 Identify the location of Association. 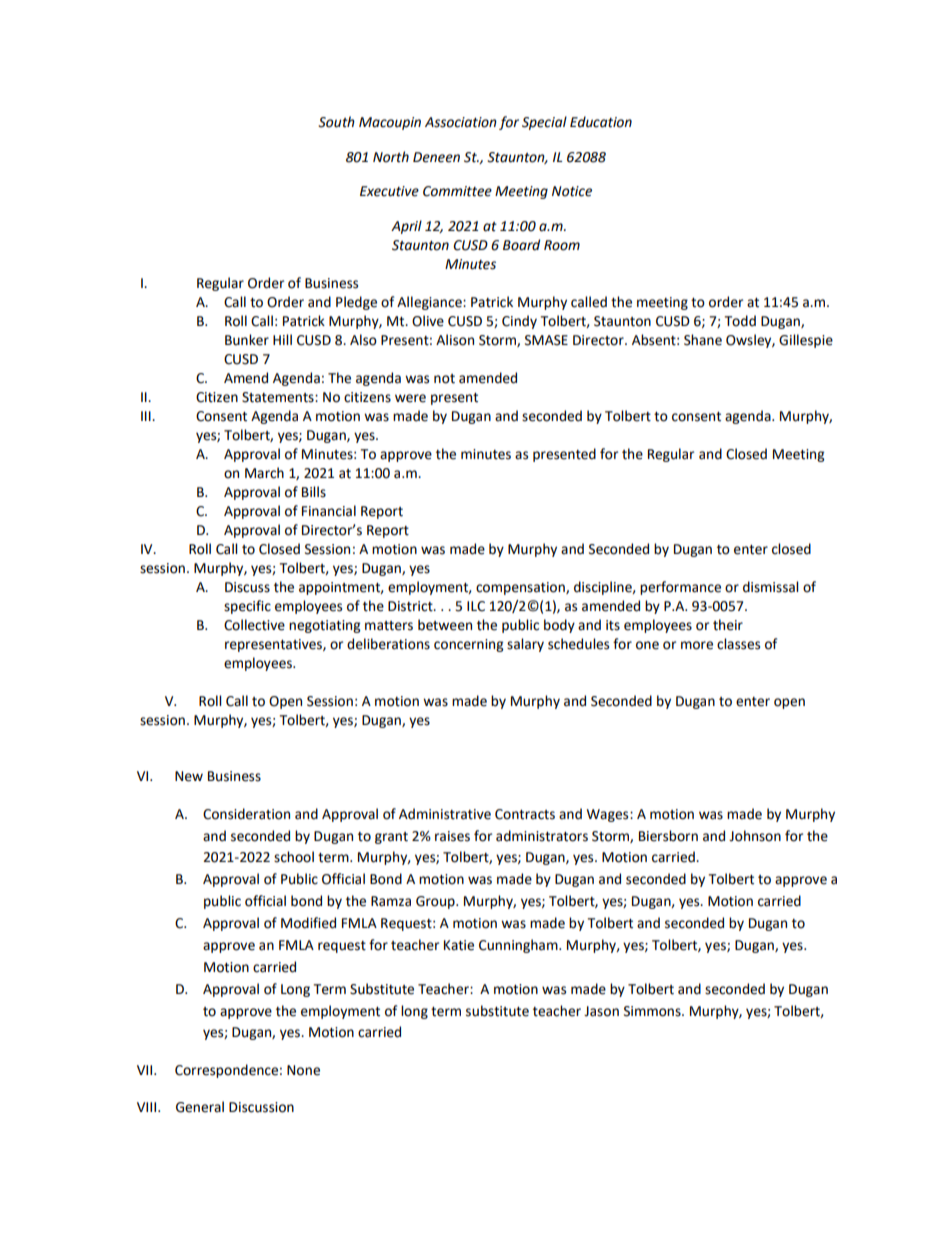
(461, 122).
